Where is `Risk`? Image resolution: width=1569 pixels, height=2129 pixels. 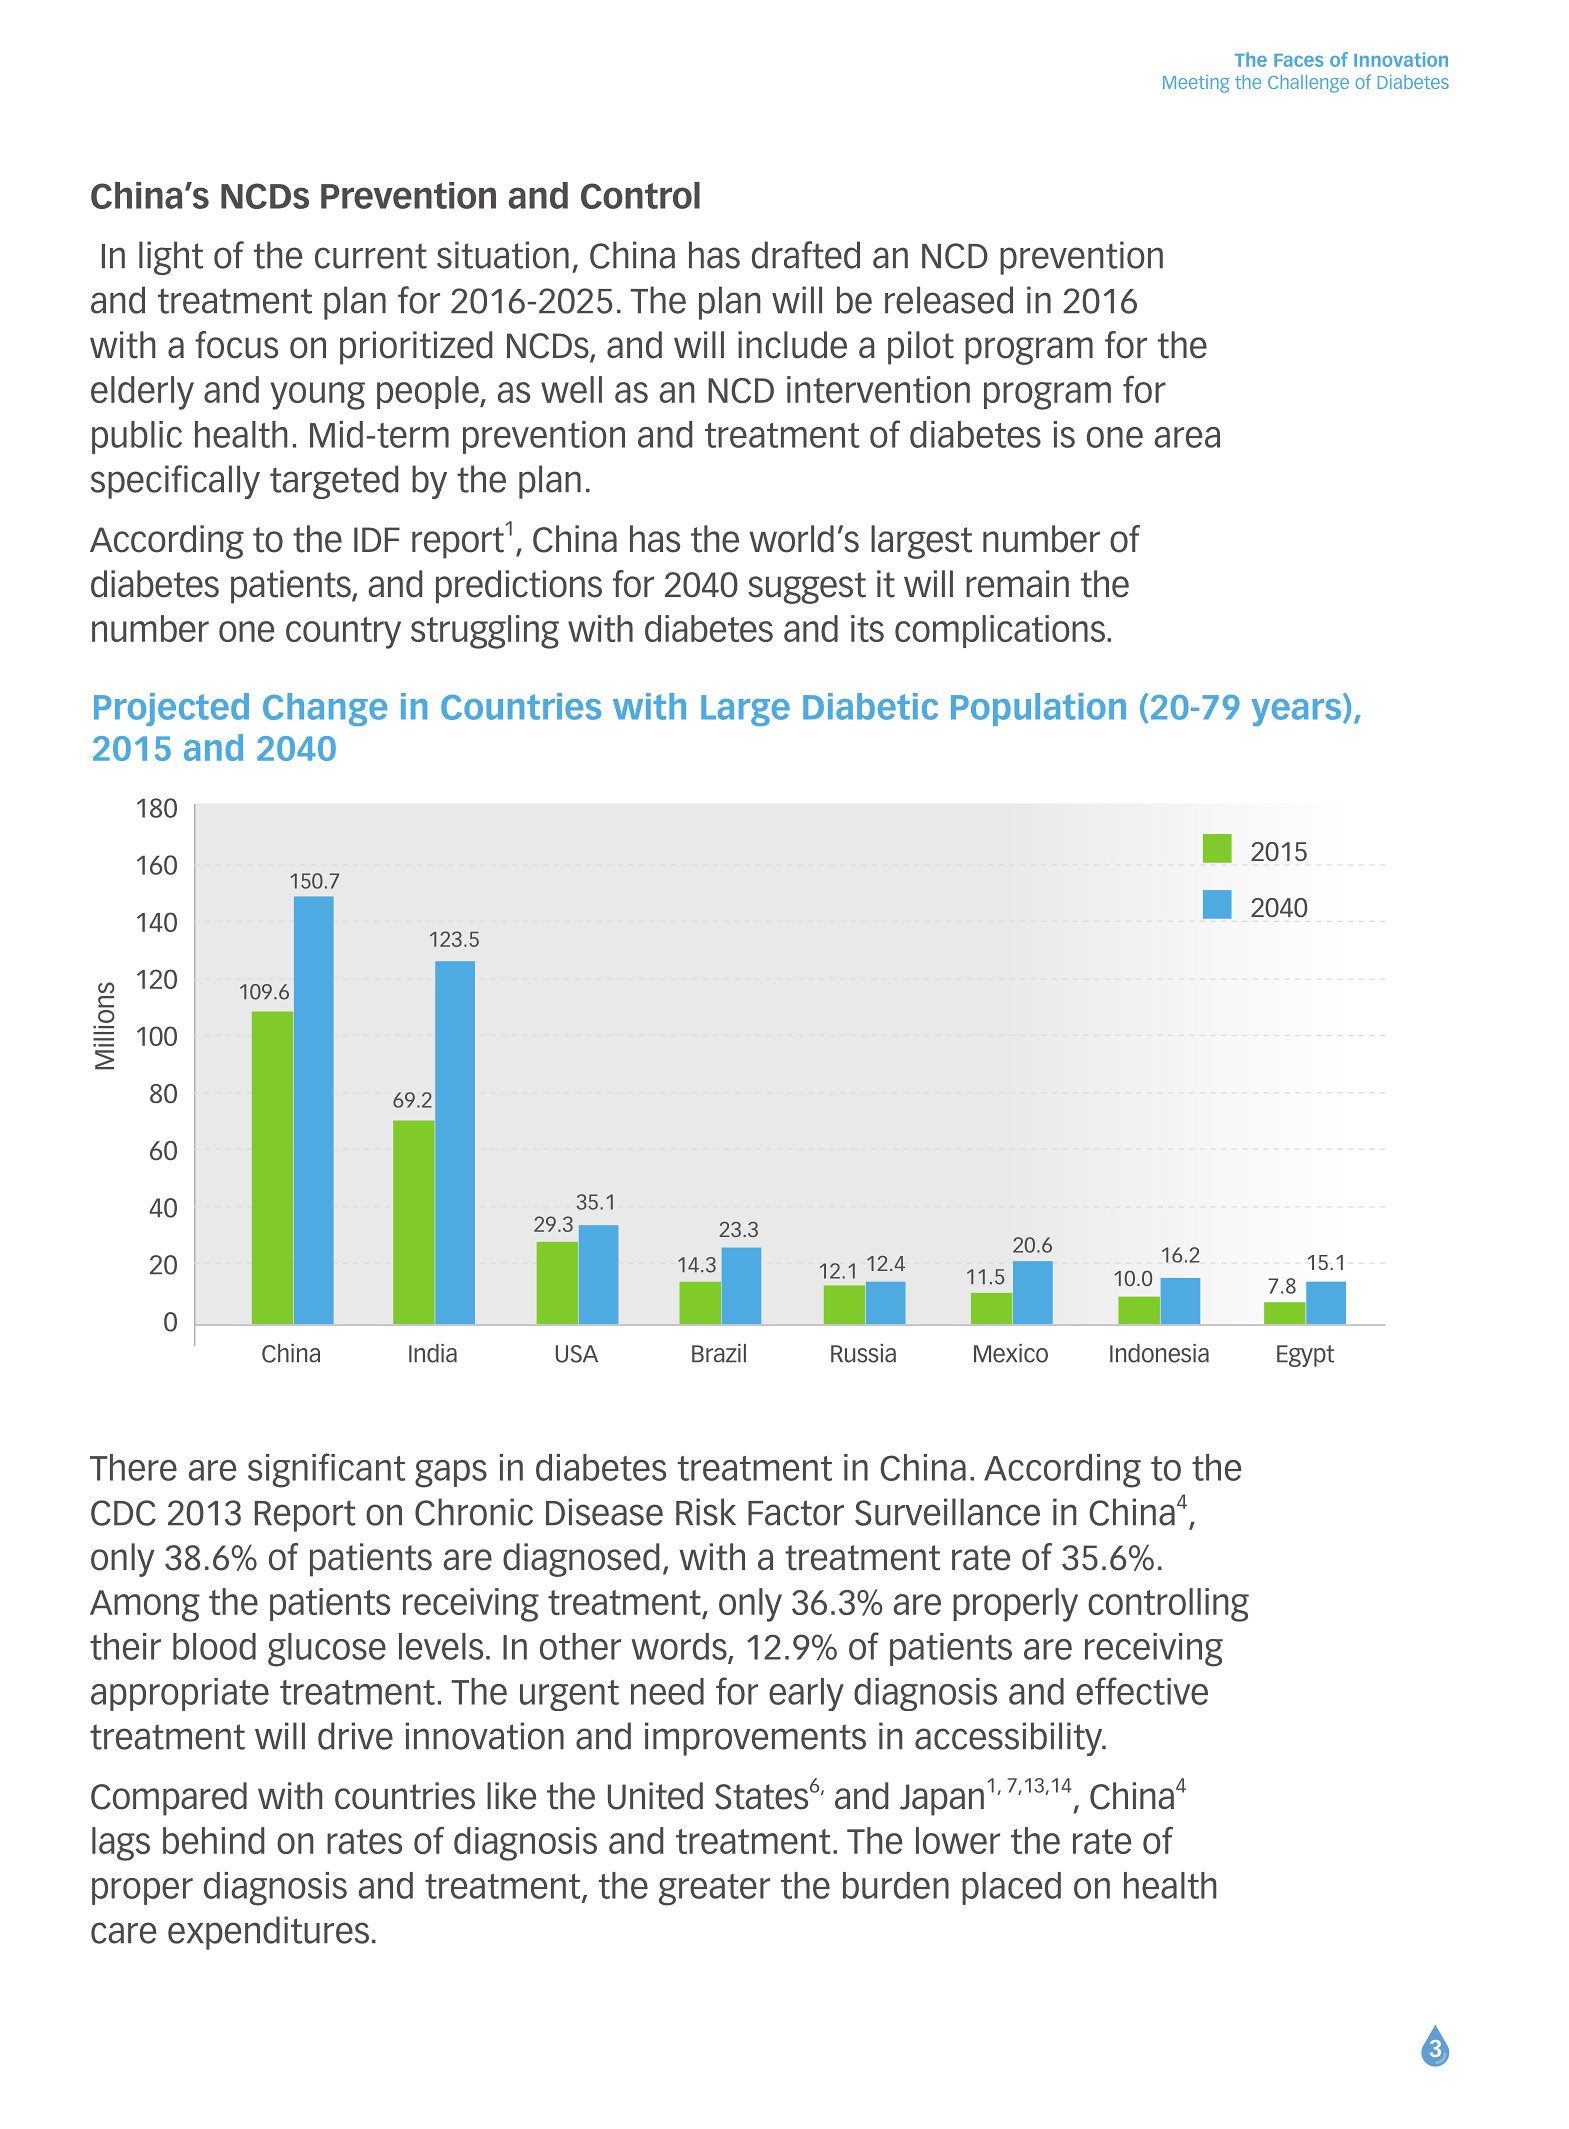
Risk is located at coordinates (706, 1512).
